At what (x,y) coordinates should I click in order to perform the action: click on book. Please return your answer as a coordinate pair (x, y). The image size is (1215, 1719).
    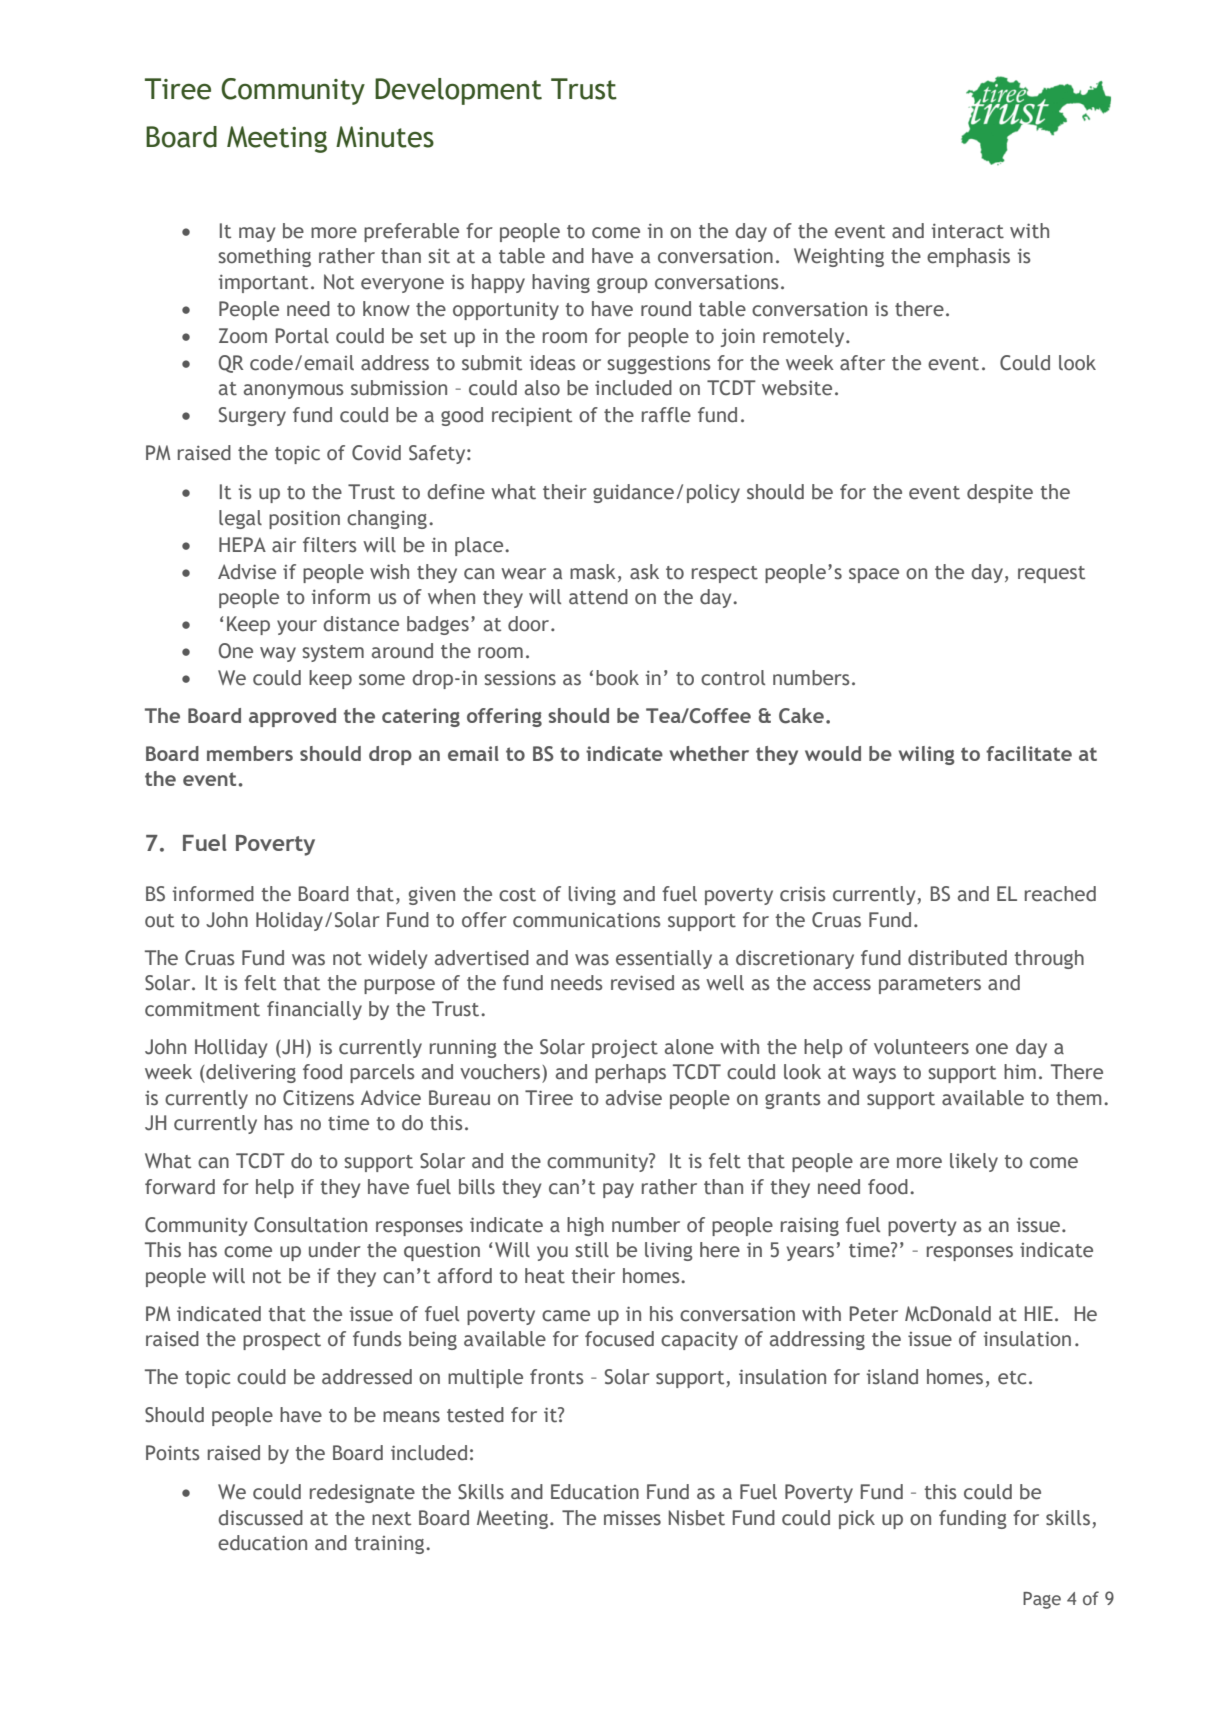
    Looking at the image, I should click on (617, 678).
